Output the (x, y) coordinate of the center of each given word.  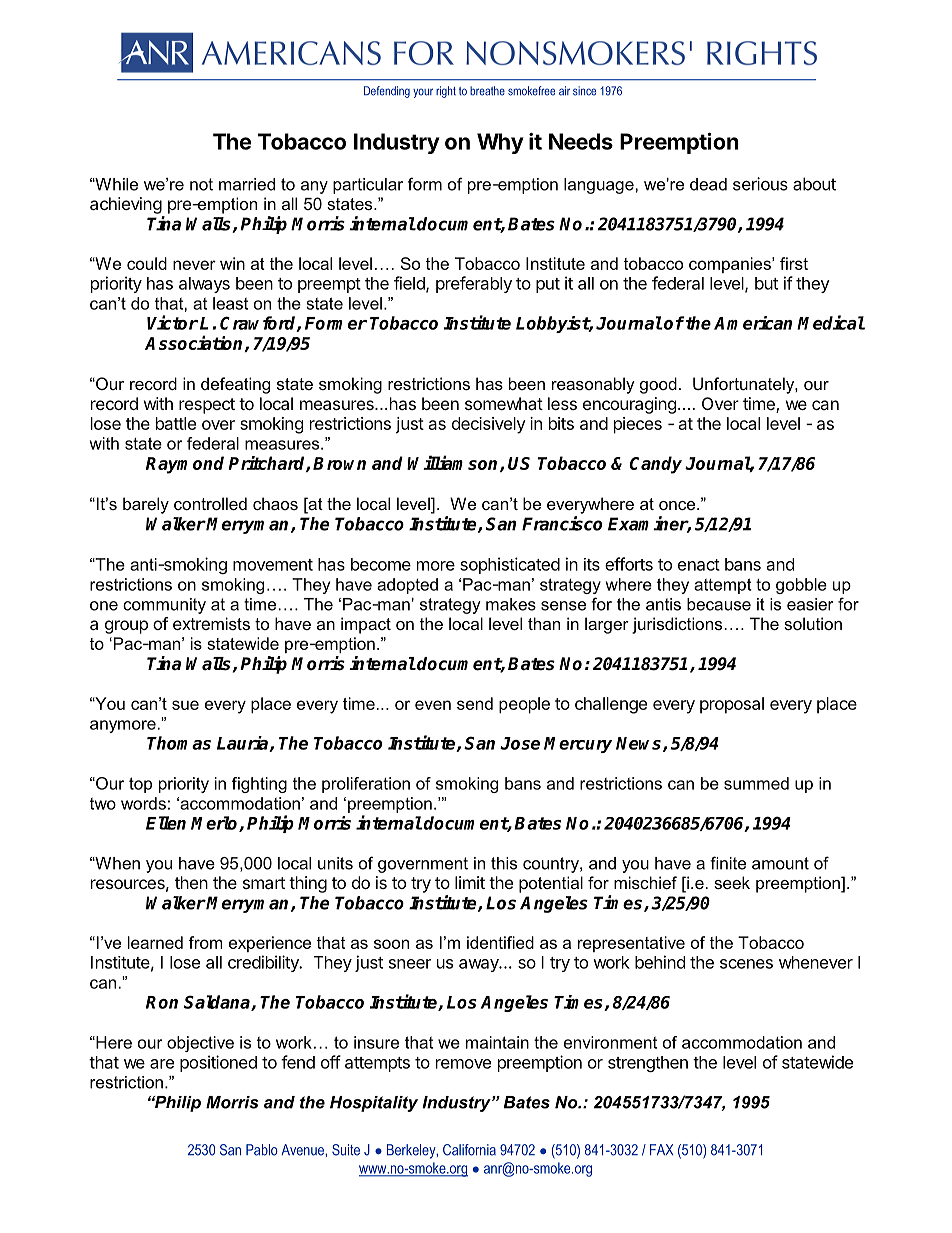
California (469, 1150)
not (201, 184)
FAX (661, 1149)
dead (708, 184)
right (446, 92)
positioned (218, 1063)
